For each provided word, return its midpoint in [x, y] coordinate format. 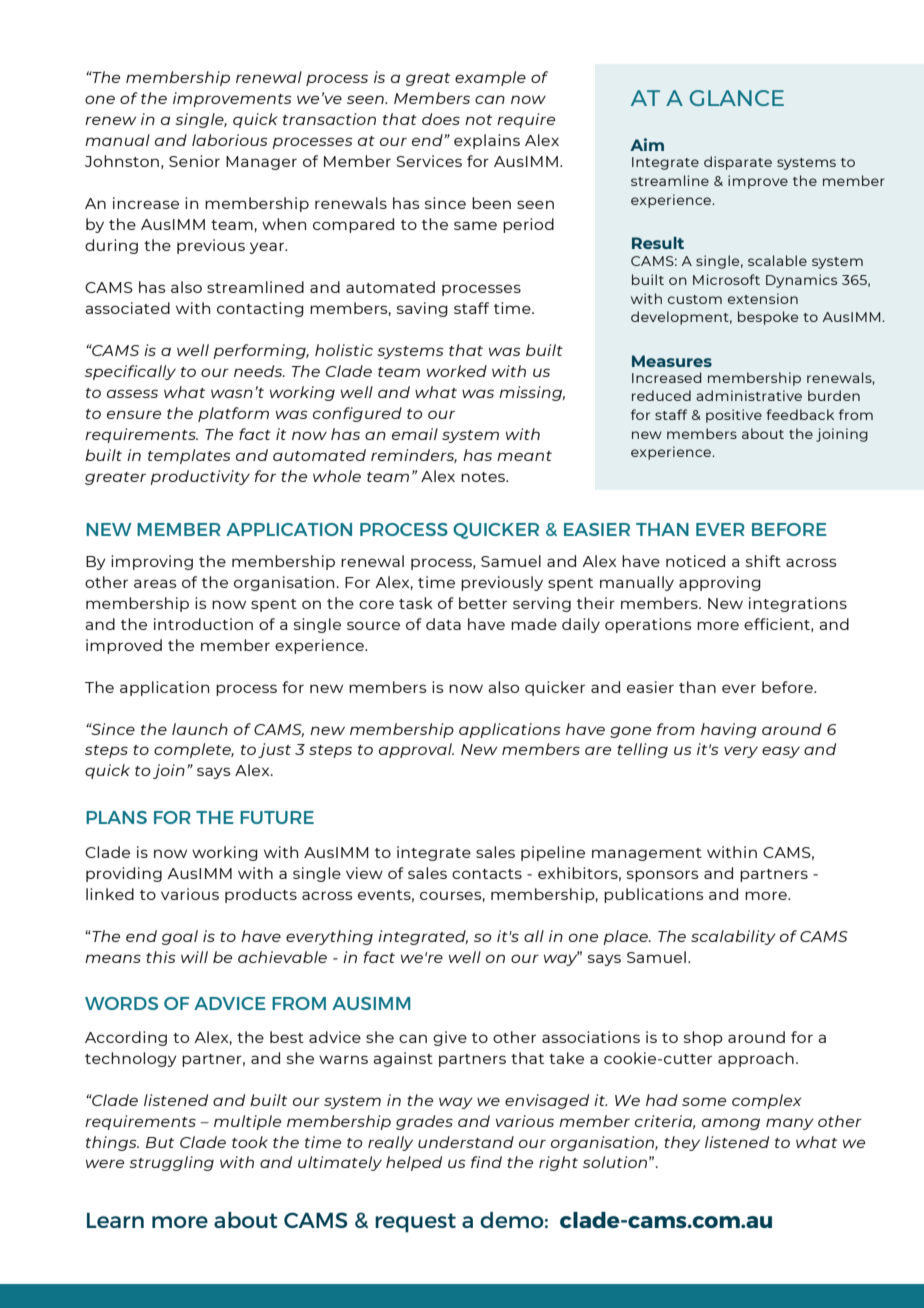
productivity [200, 477]
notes [484, 477]
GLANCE [737, 98]
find [486, 1162]
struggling [171, 1163]
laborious [230, 140]
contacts [487, 874]
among [731, 1124]
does [441, 119]
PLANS [116, 817]
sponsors [662, 876]
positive [734, 416]
